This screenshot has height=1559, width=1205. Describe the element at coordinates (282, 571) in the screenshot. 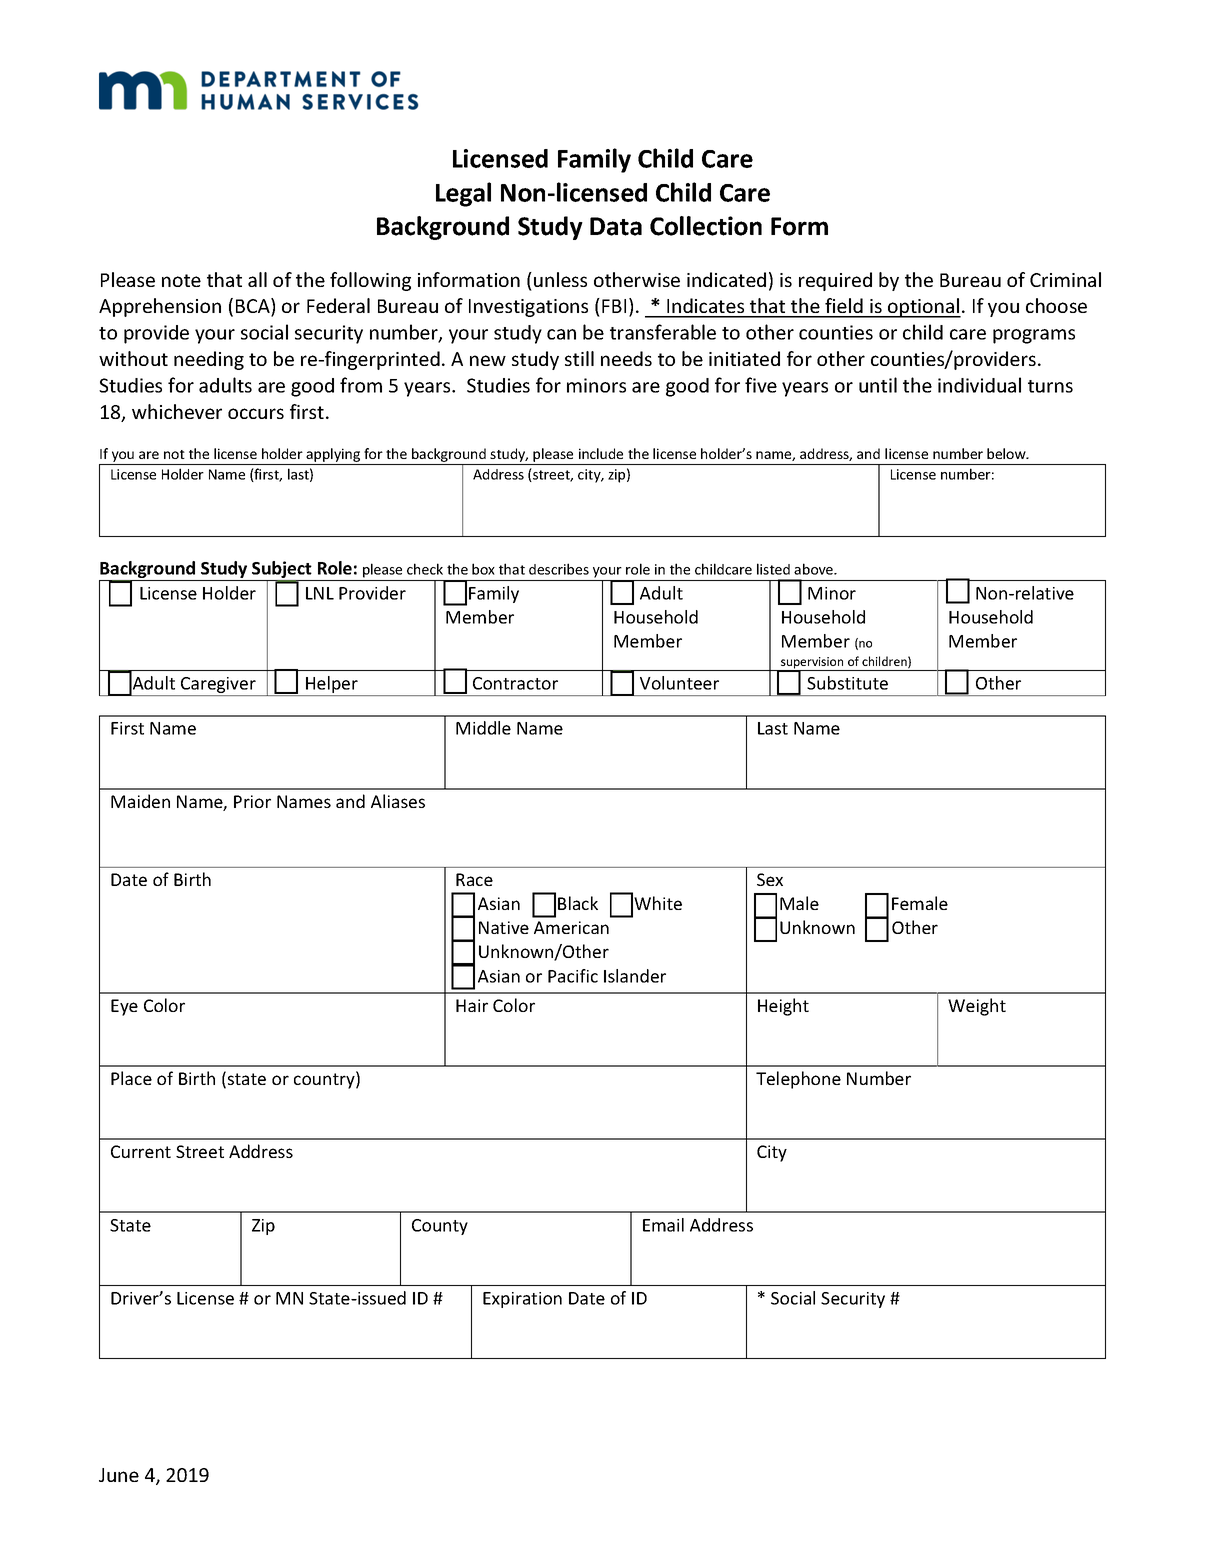

I see `Subject` at that location.
